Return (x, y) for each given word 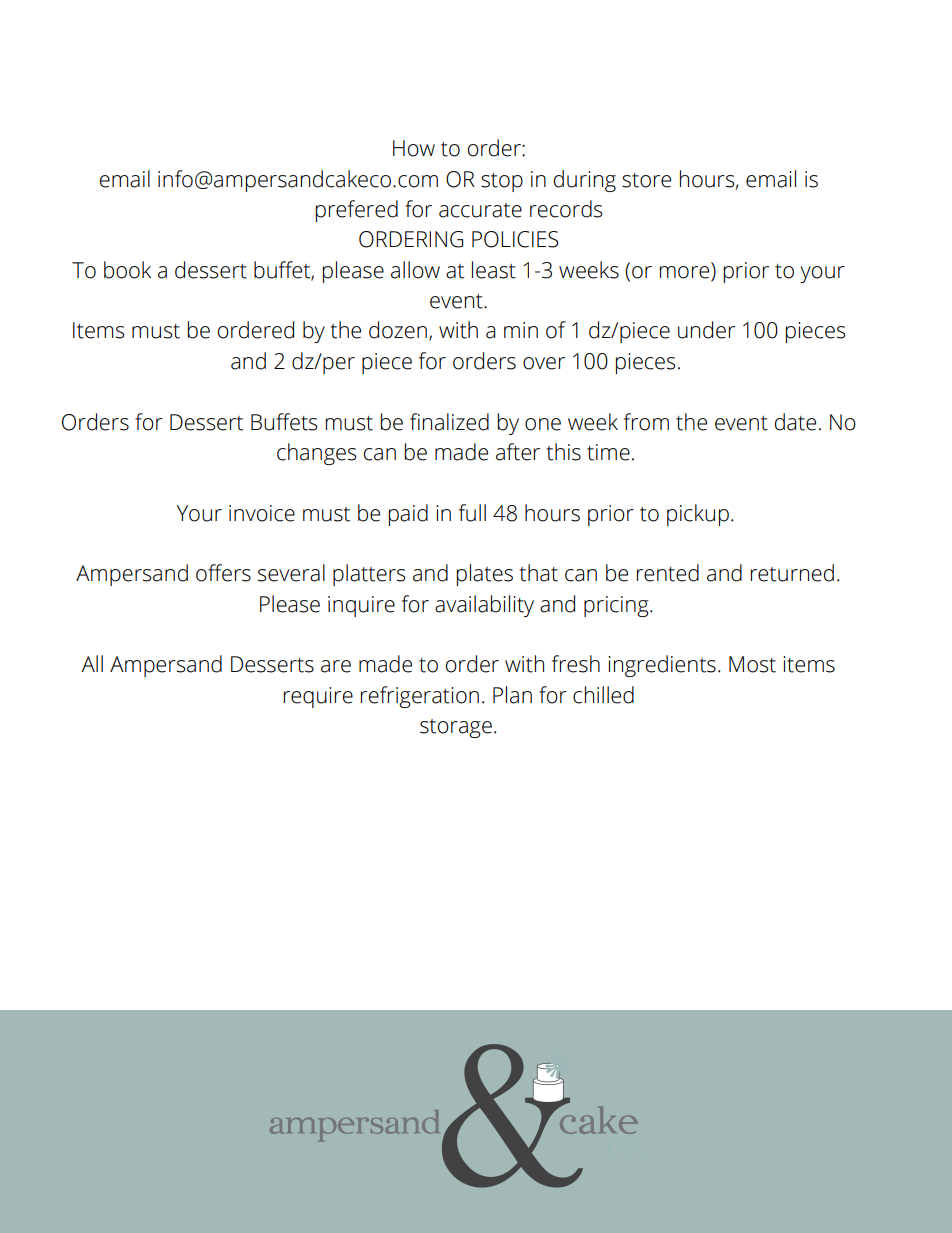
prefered (357, 211)
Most (752, 664)
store (646, 180)
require (318, 697)
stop (502, 182)
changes (316, 454)
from (646, 422)
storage (456, 728)
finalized (449, 422)
